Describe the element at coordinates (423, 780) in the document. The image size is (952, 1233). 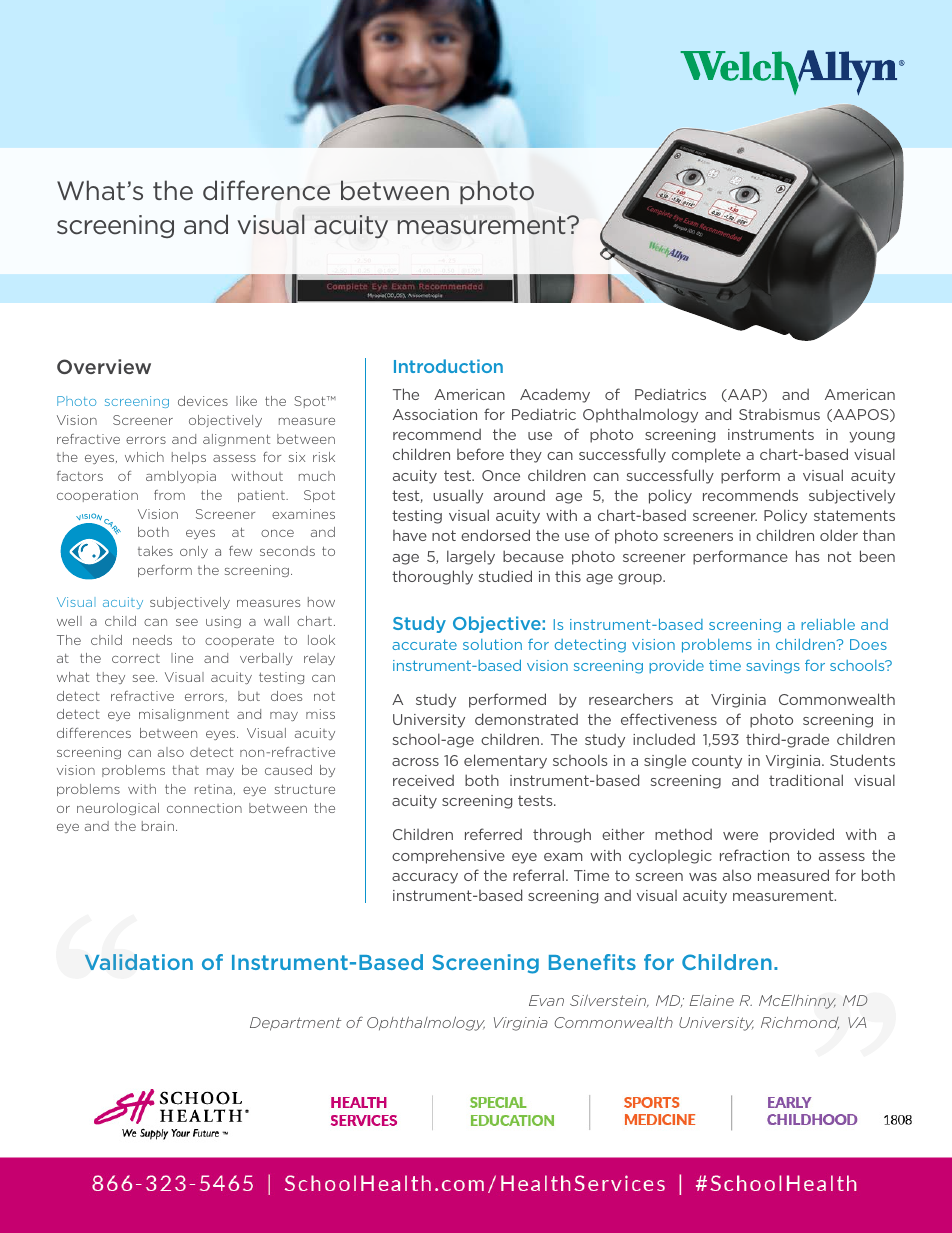
I see `received` at that location.
